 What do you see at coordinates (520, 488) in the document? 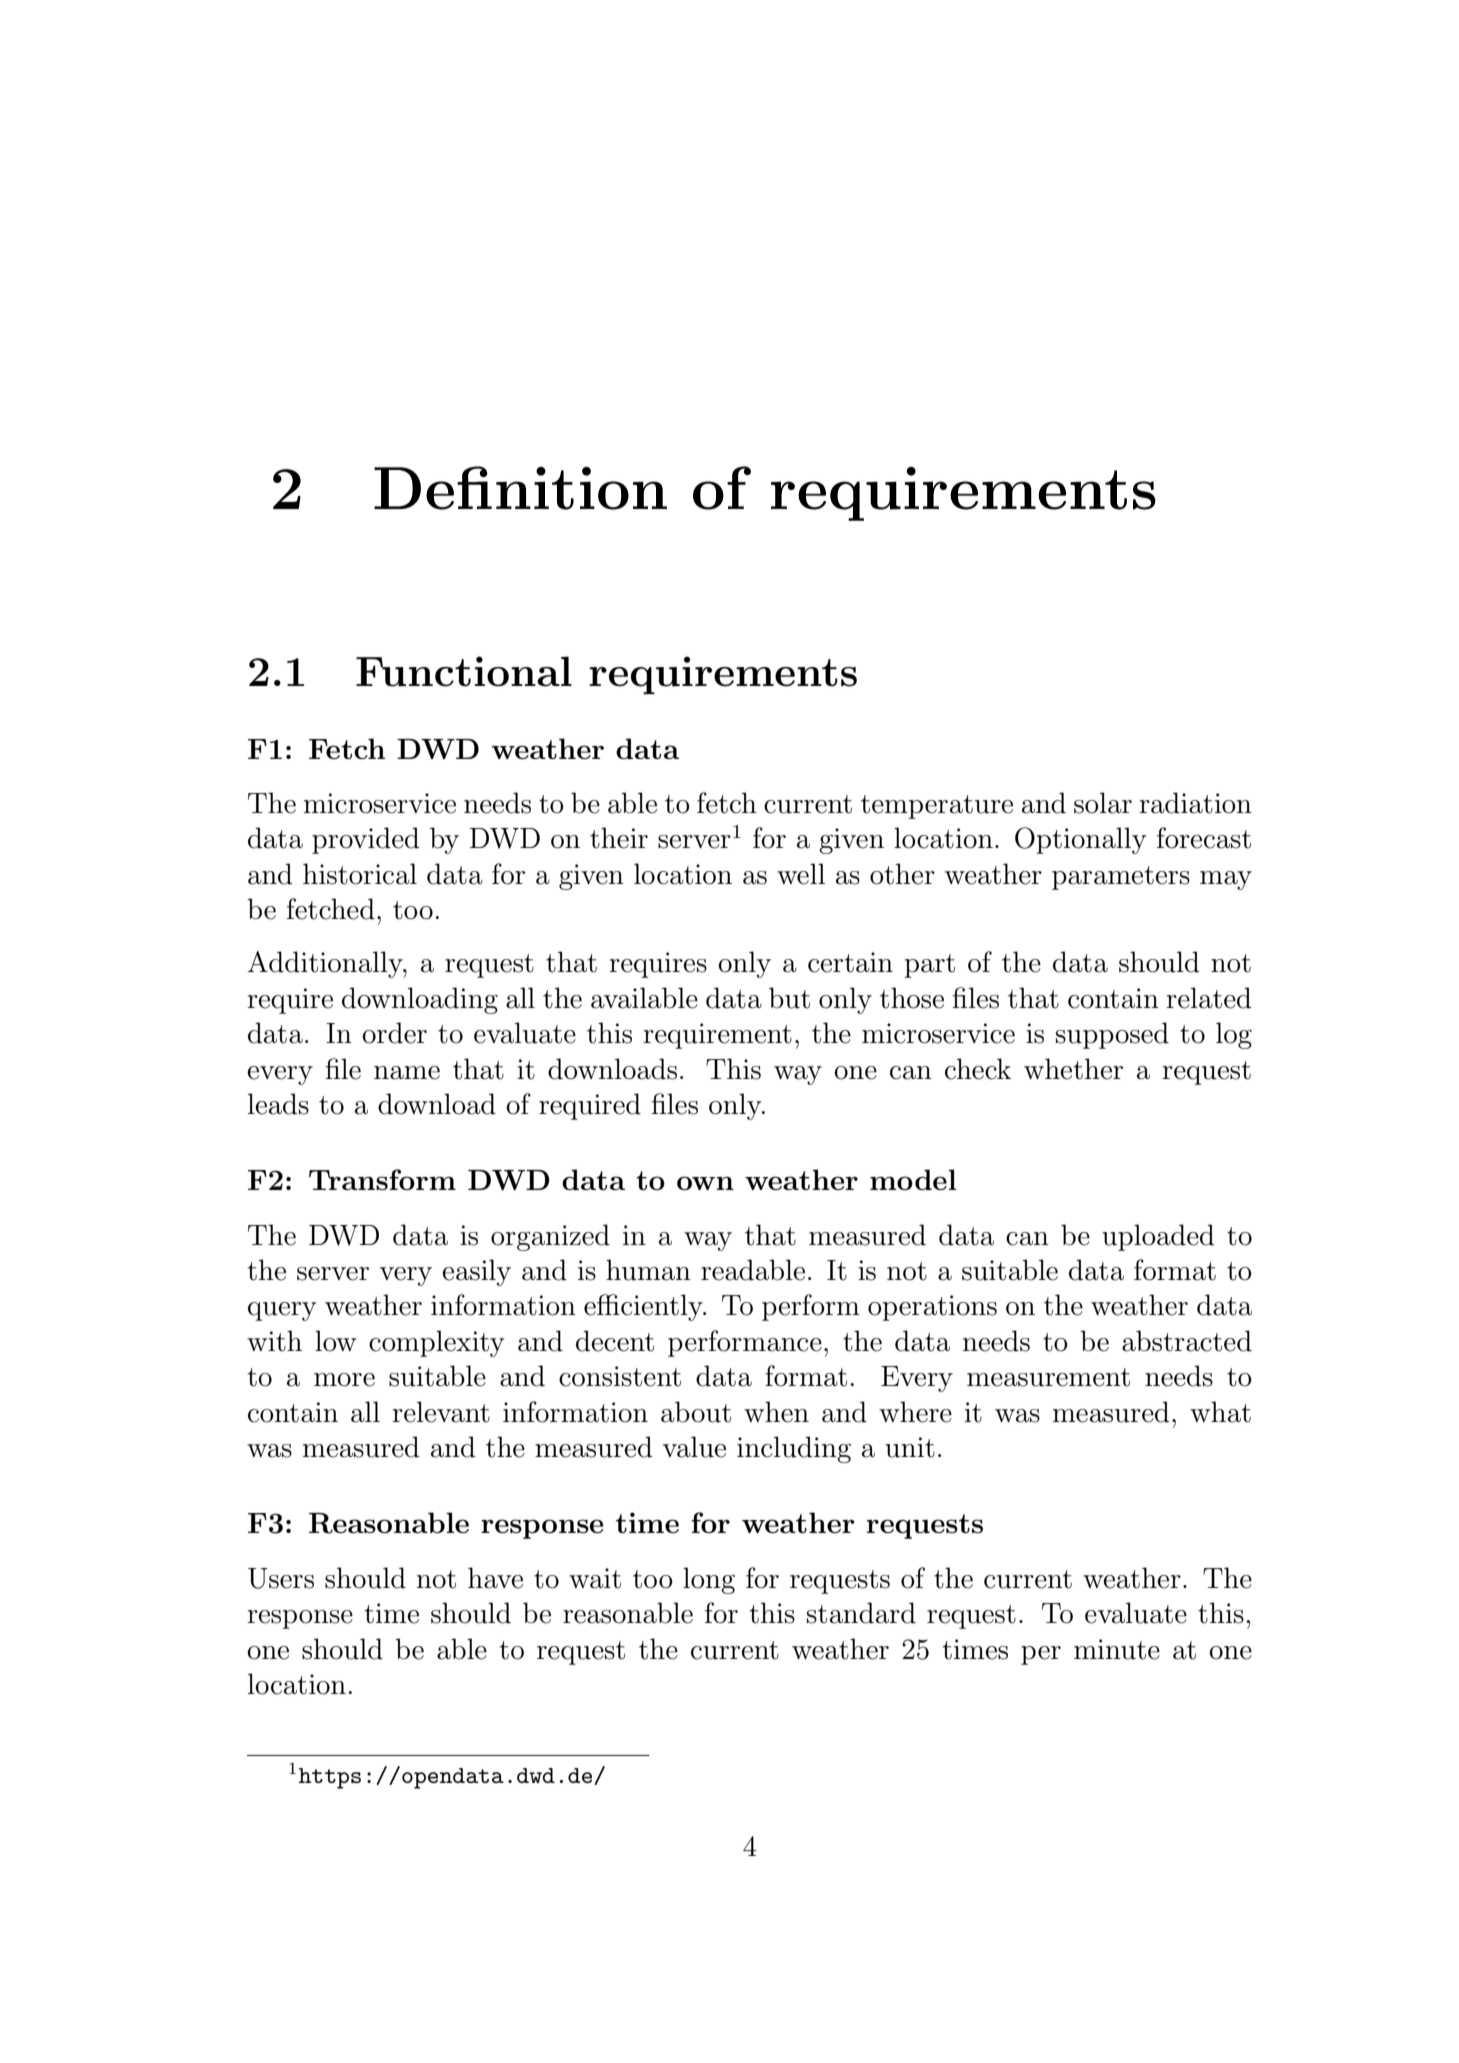
I see `Definition` at bounding box center [520, 488].
